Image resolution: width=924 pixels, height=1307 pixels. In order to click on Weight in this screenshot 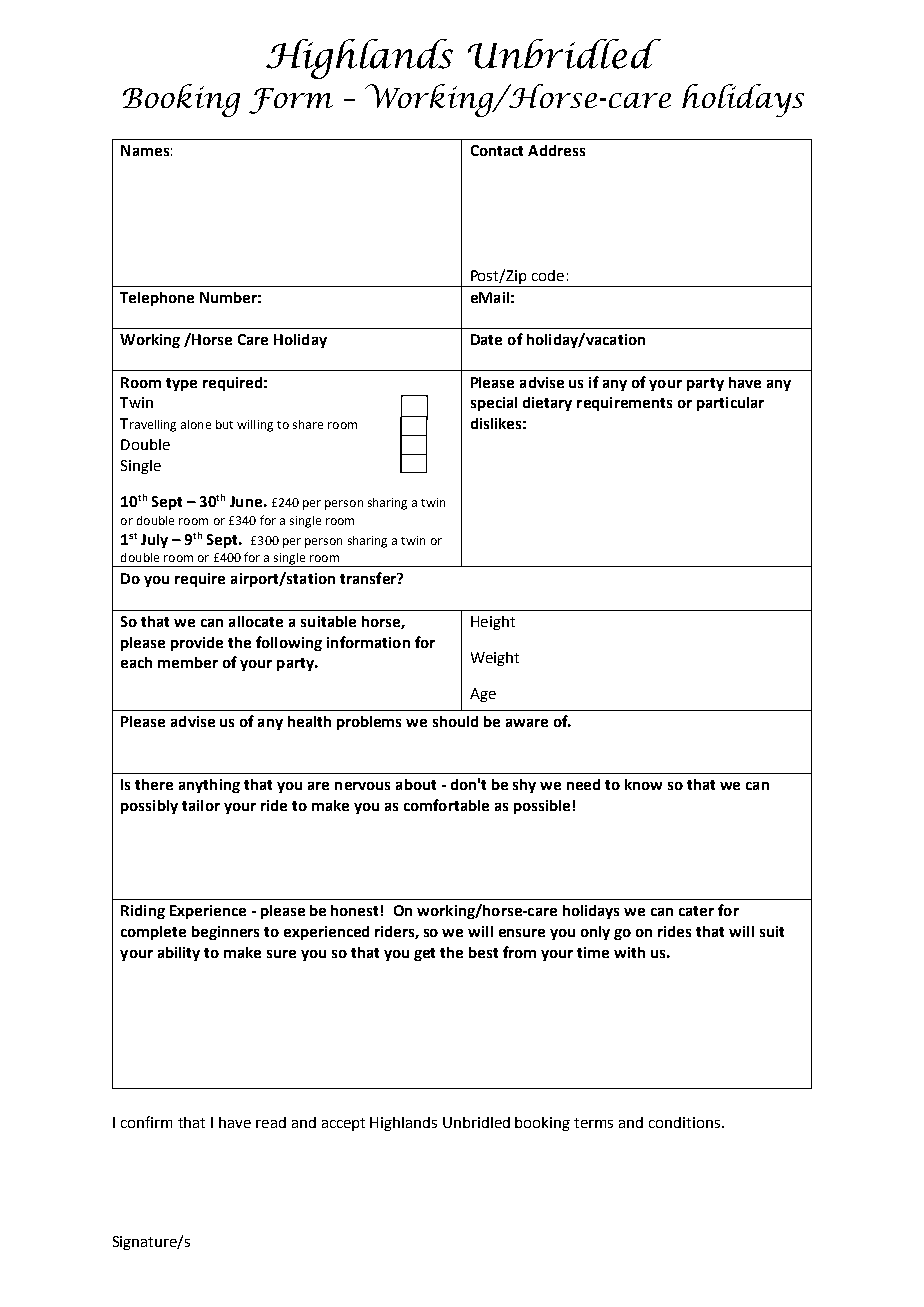, I will do `click(495, 659)`.
